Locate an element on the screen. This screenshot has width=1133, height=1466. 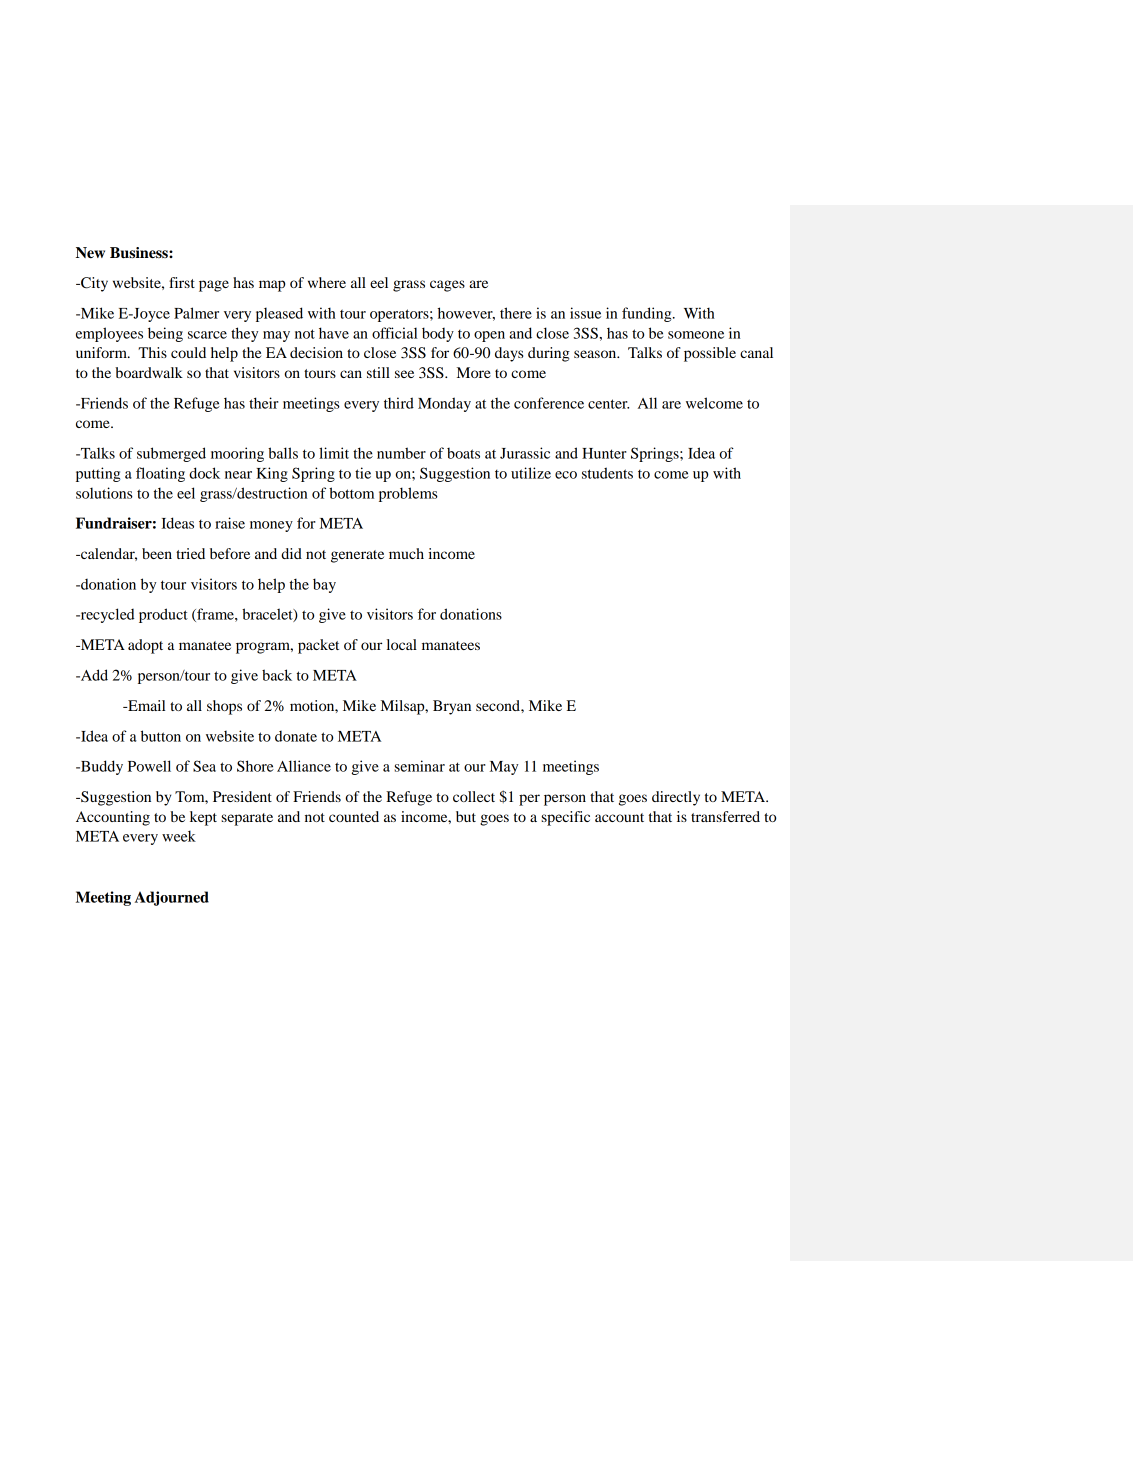
first is located at coordinates (182, 282).
